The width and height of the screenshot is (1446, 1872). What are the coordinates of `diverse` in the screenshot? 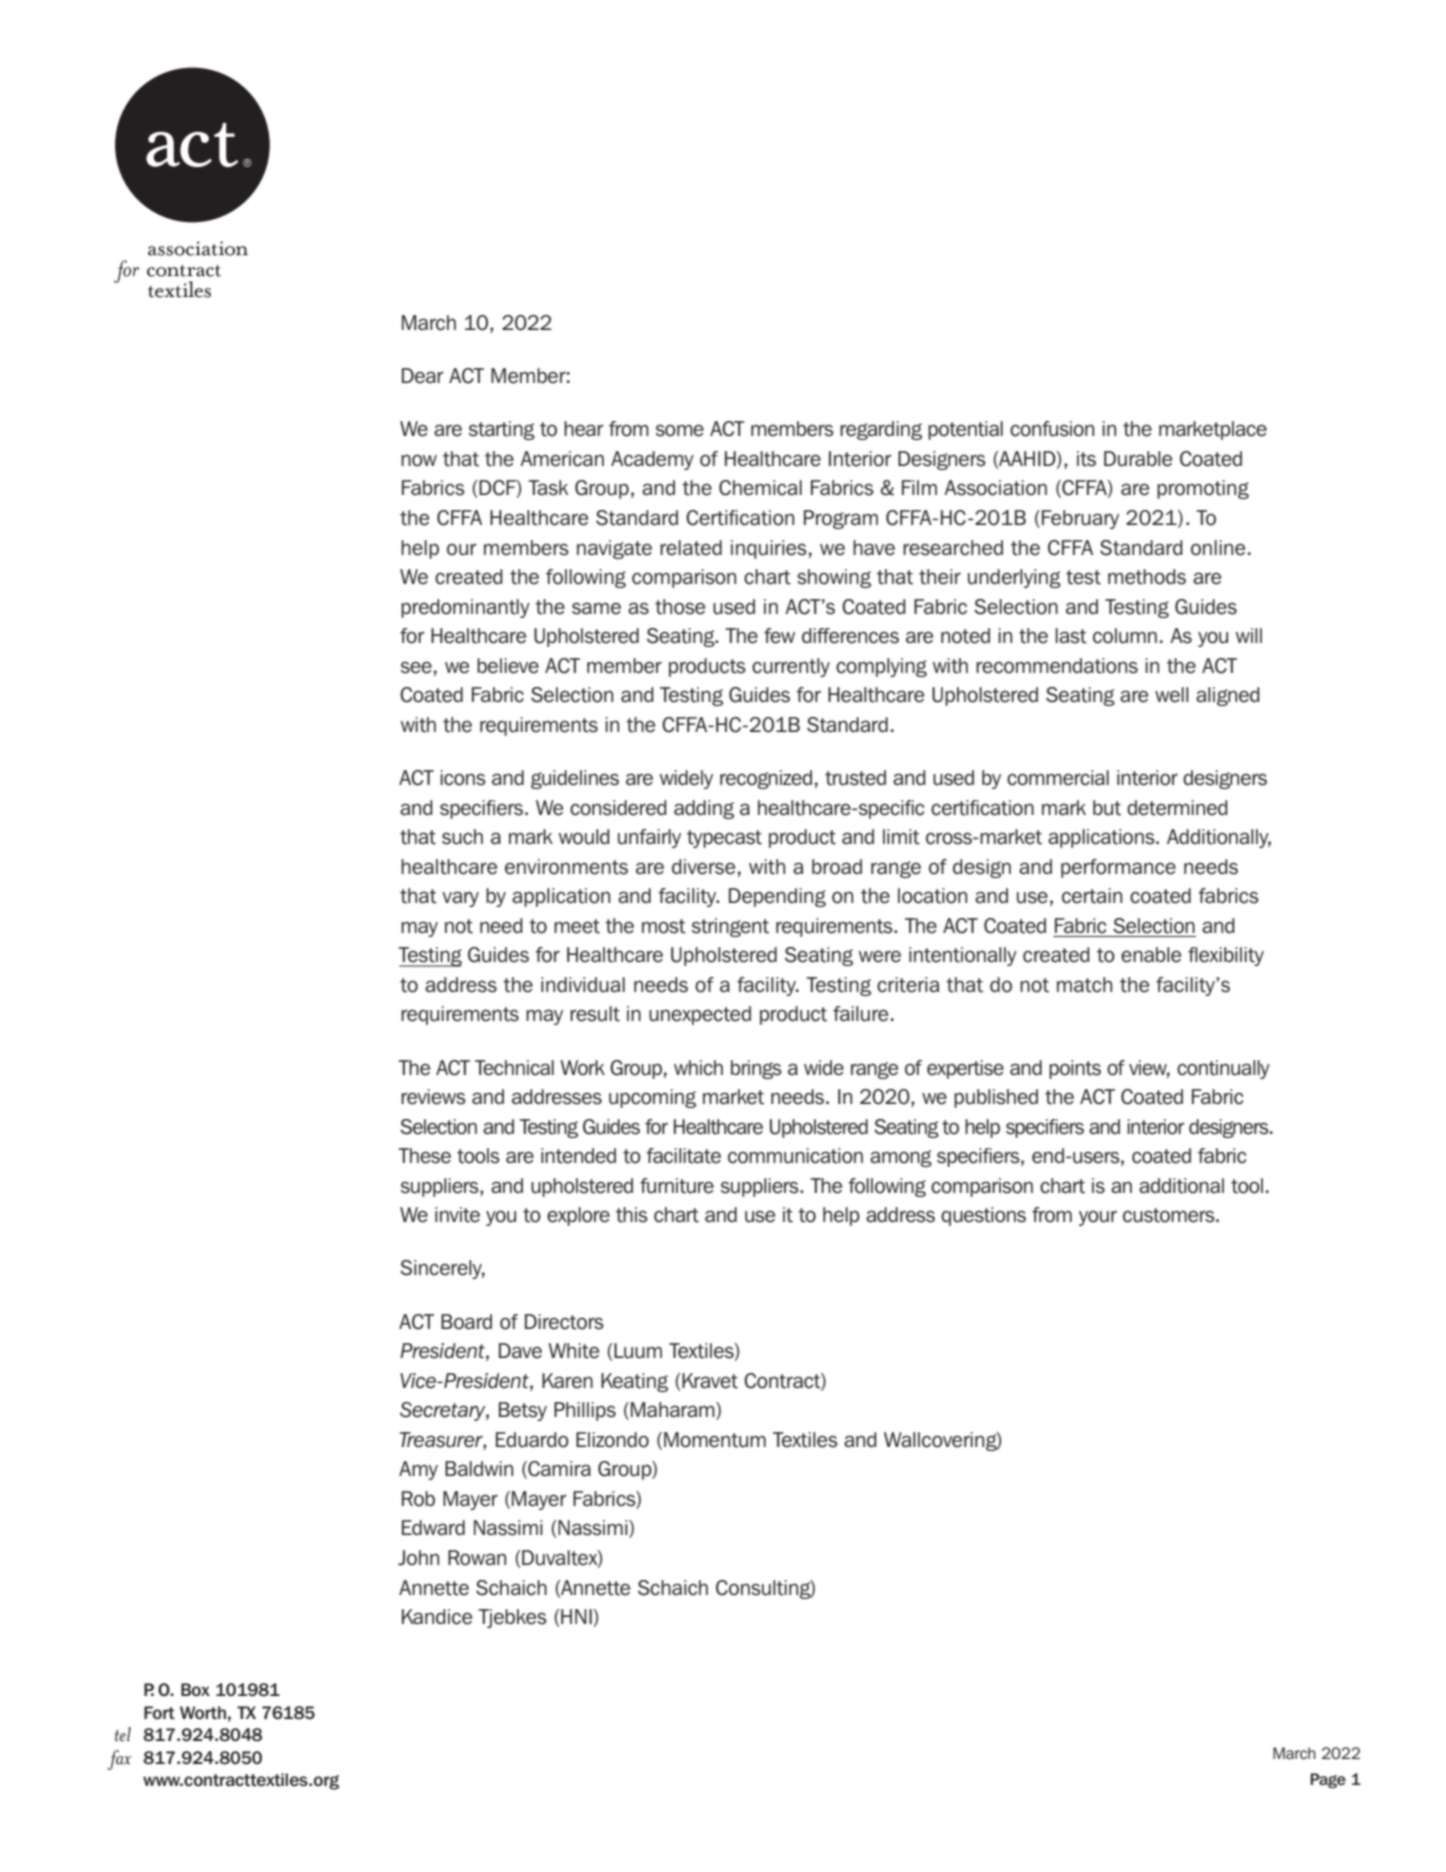 It's located at (703, 867).
